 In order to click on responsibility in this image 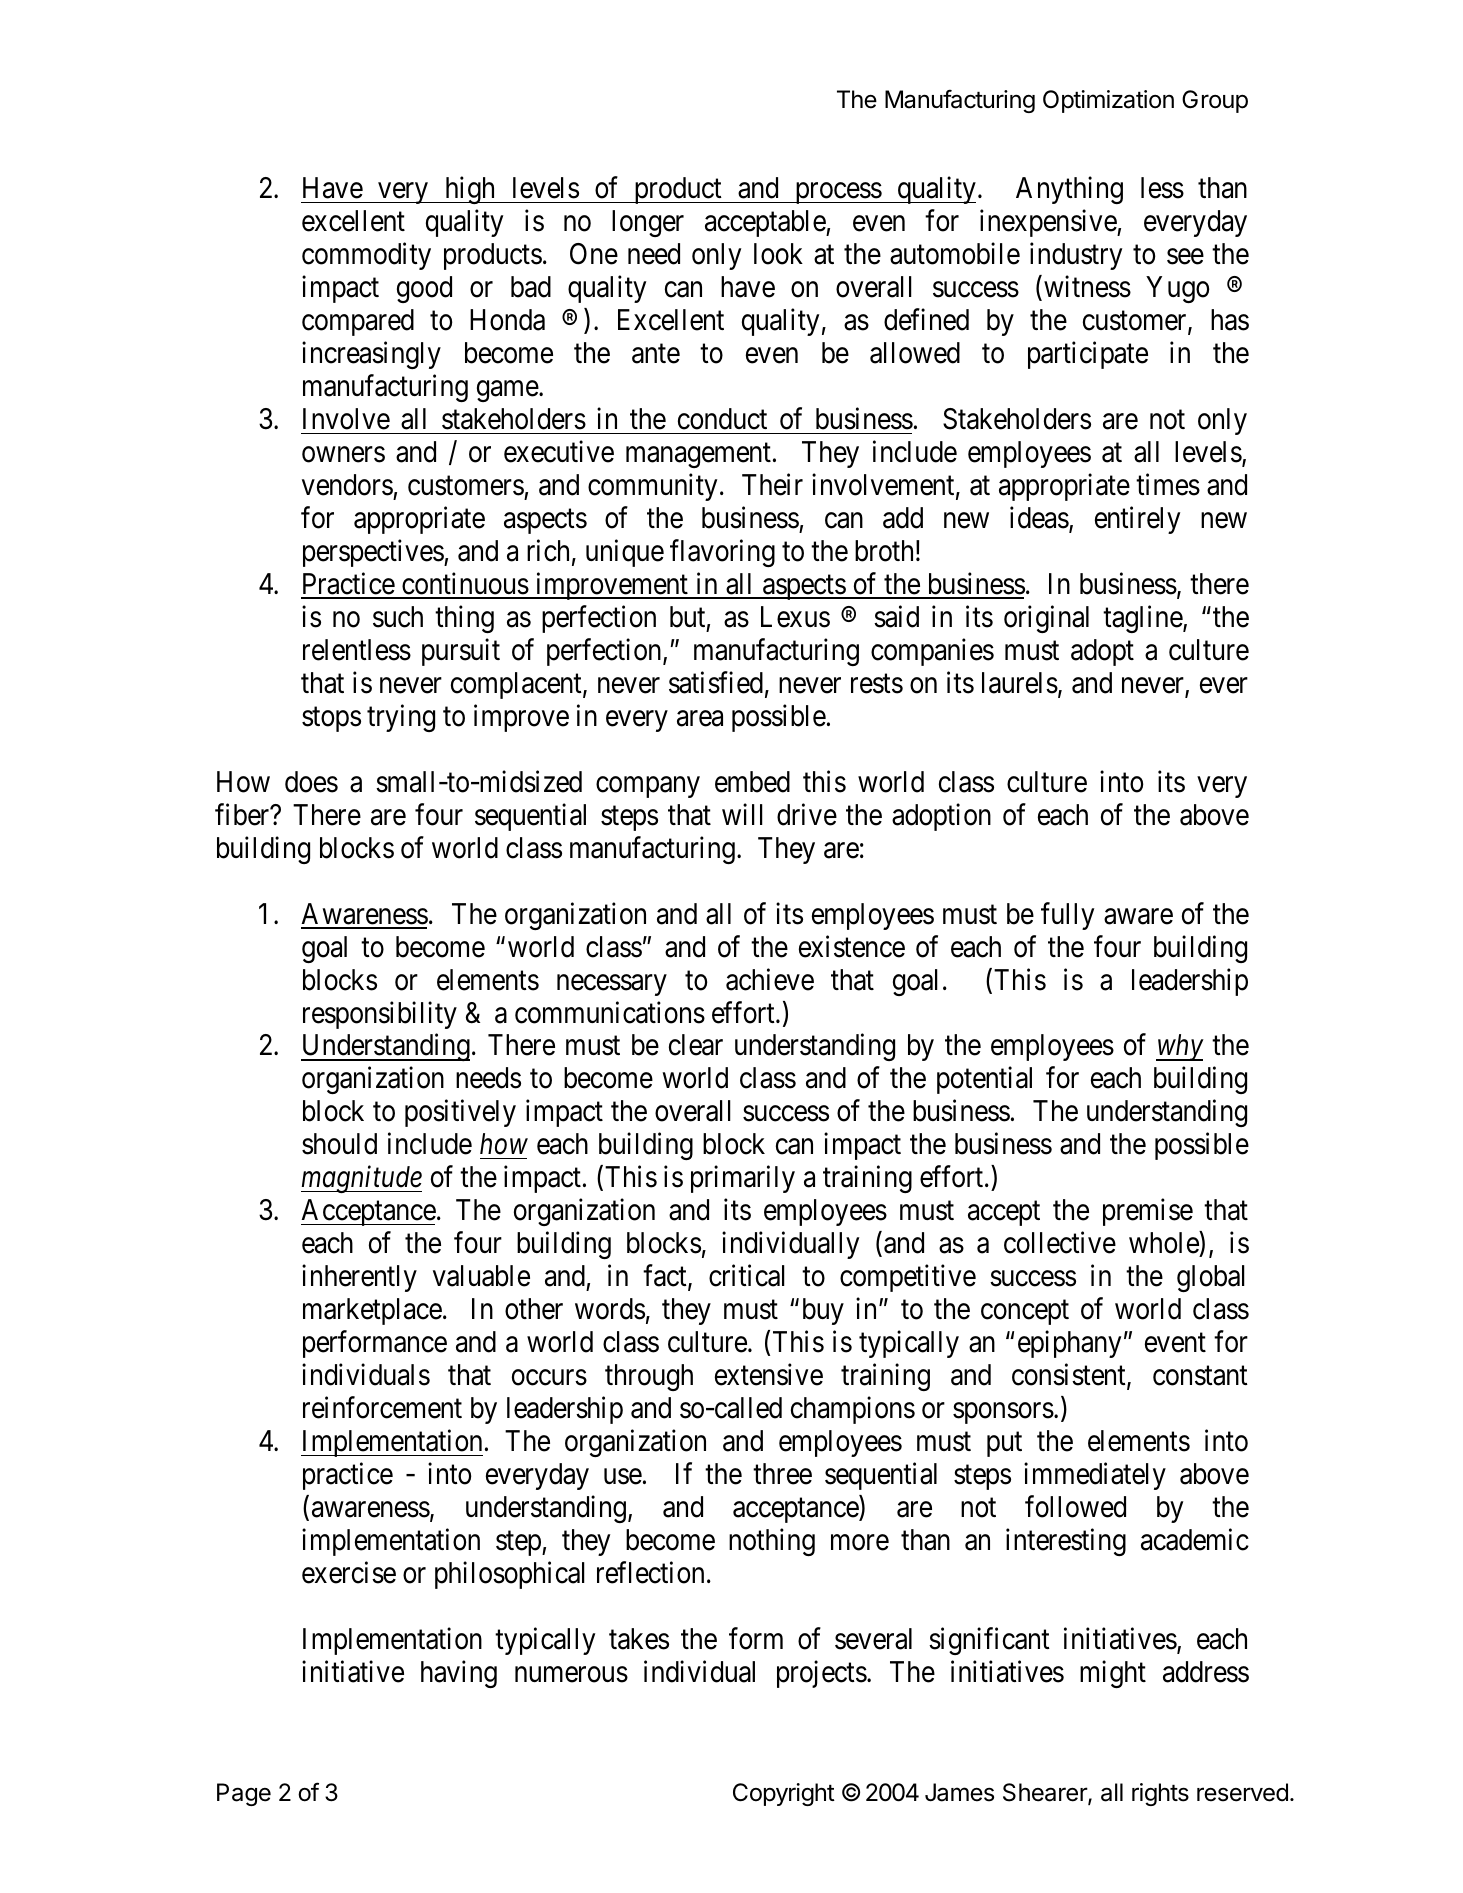, I will do `click(380, 1015)`.
